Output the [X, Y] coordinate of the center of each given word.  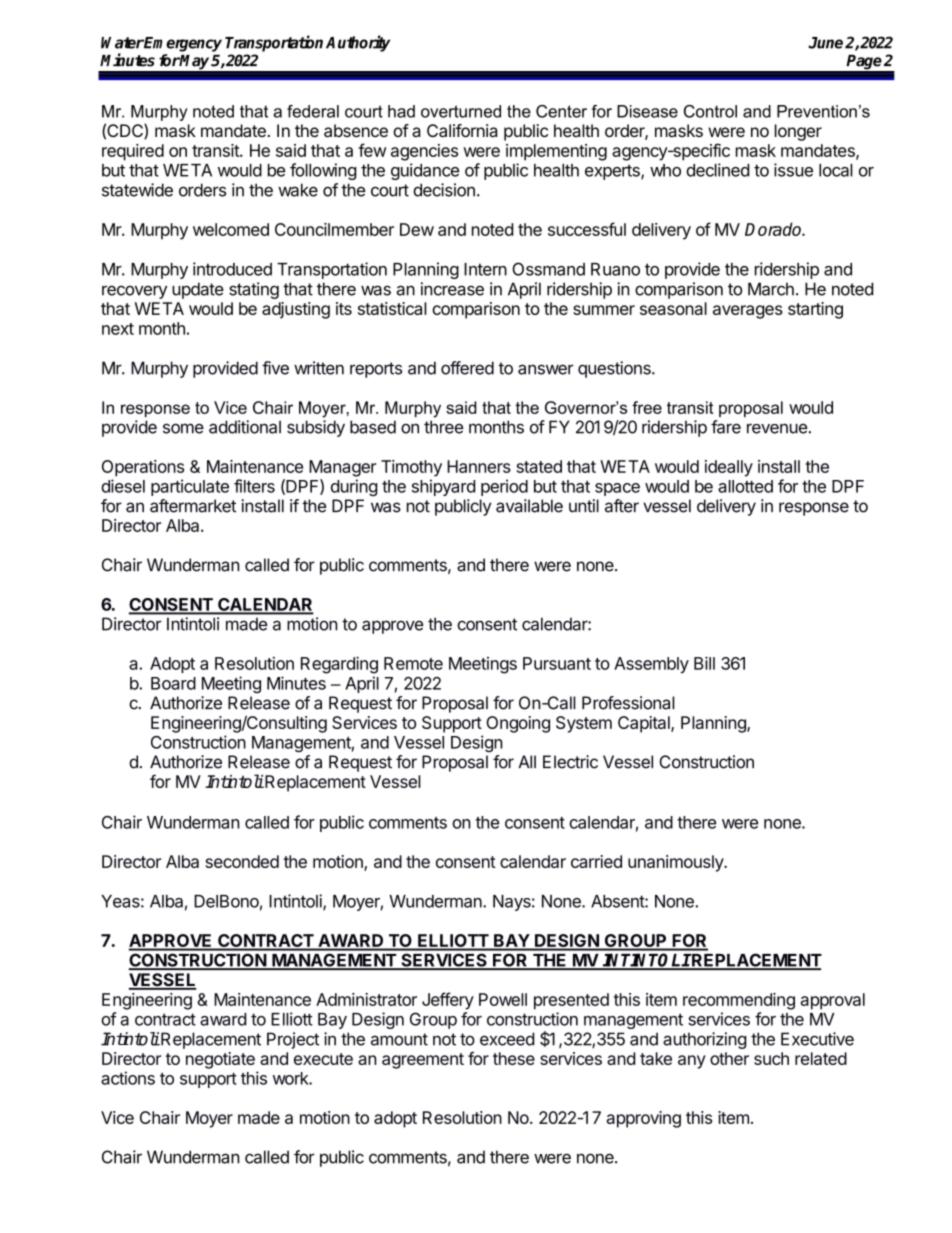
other [729, 1058]
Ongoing [518, 724]
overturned [461, 111]
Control [710, 111]
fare [726, 427]
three [443, 427]
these [514, 1058]
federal [313, 111]
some [183, 428]
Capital [645, 724]
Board [173, 683]
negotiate [220, 1060]
